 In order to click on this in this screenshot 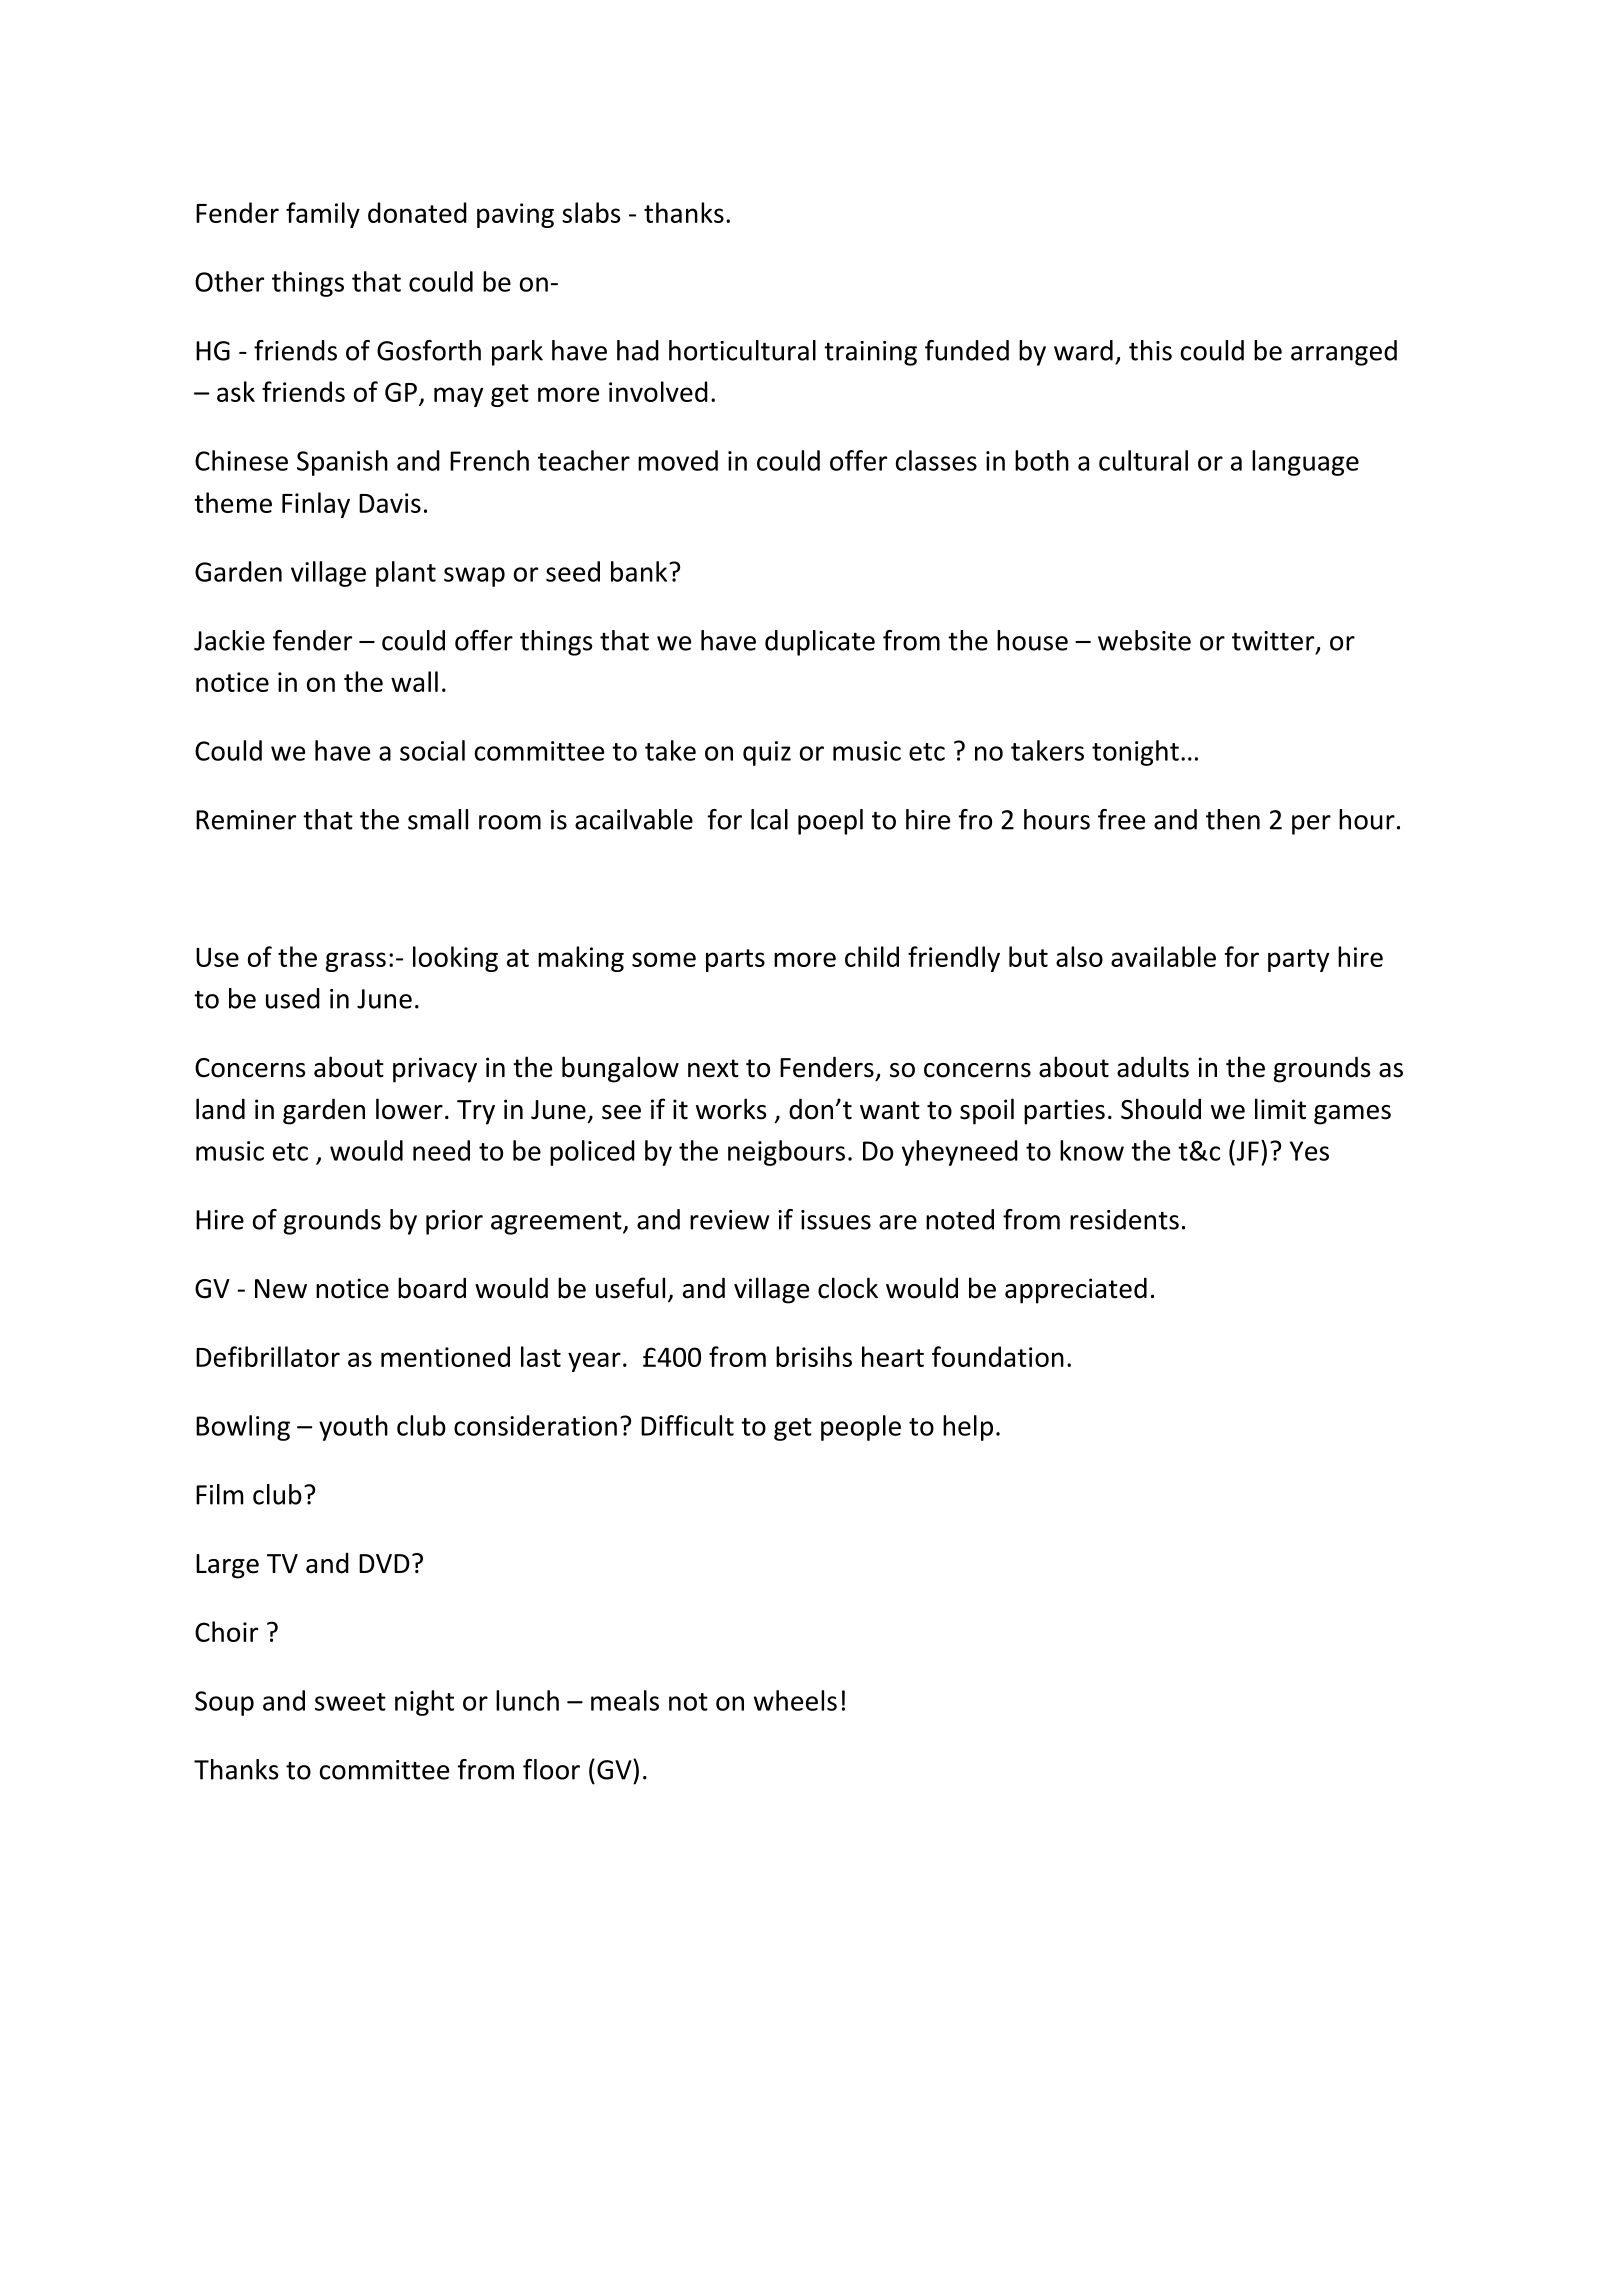, I will do `click(1150, 350)`.
